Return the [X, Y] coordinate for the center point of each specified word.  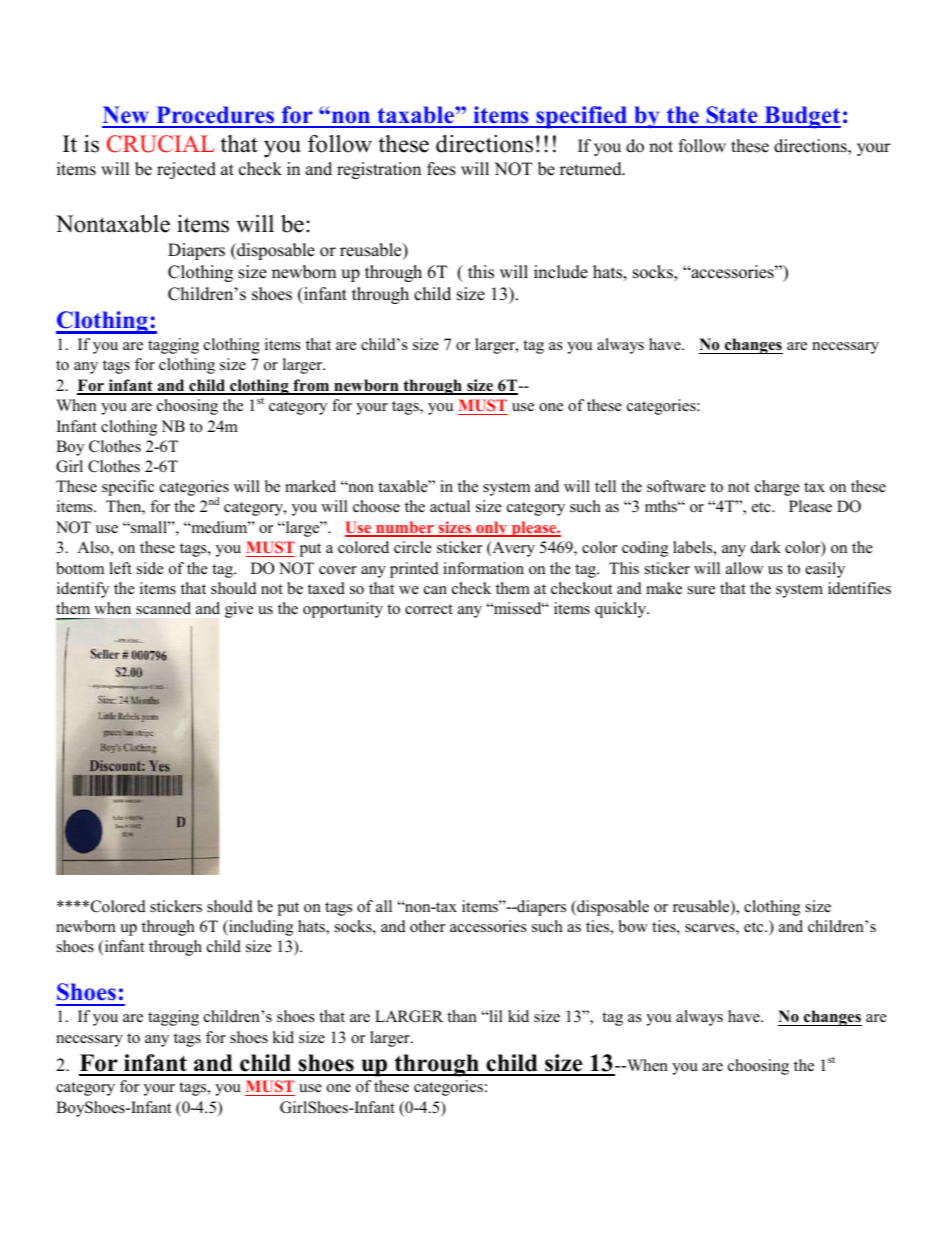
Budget [801, 117]
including [260, 928]
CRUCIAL [161, 144]
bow [633, 926]
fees [441, 169]
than [462, 1016]
